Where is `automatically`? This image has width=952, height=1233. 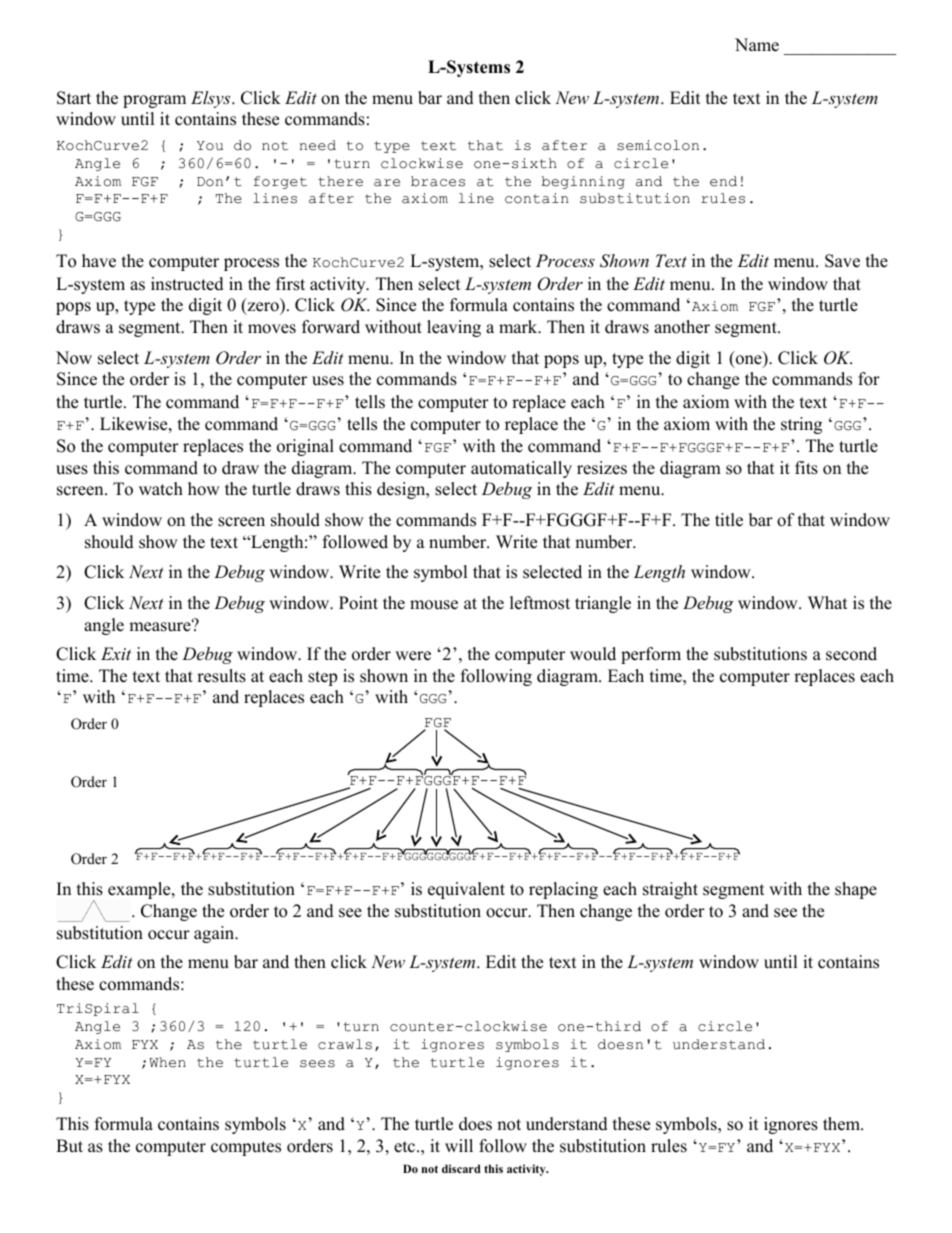 automatically is located at coordinates (521, 469).
